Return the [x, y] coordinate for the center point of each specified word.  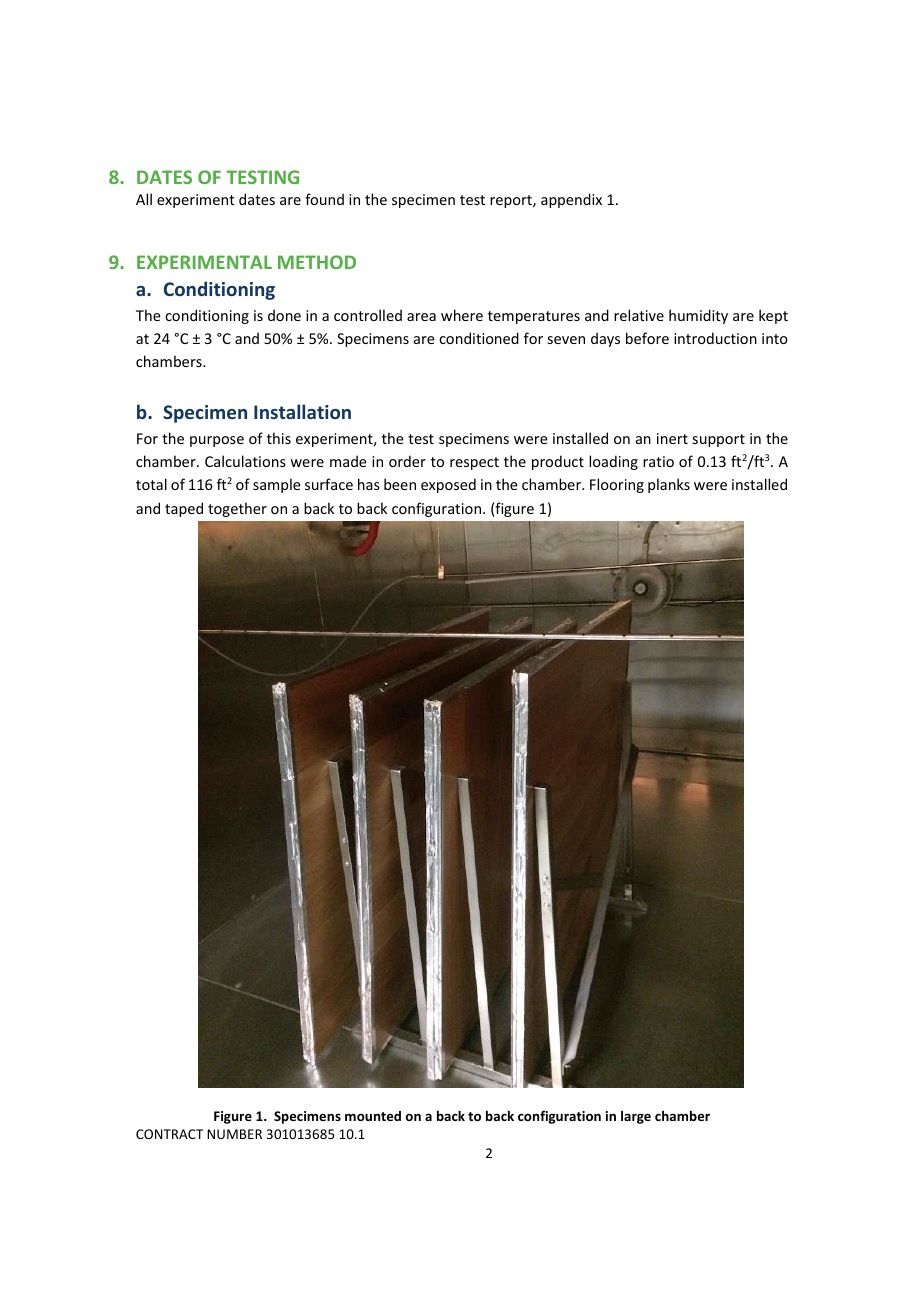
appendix [571, 200]
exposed [448, 485]
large [636, 1117]
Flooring [617, 485]
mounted [373, 1116]
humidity [698, 316]
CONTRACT [169, 1134]
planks [669, 485]
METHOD [317, 262]
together [237, 509]
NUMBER [234, 1134]
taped [184, 509]
